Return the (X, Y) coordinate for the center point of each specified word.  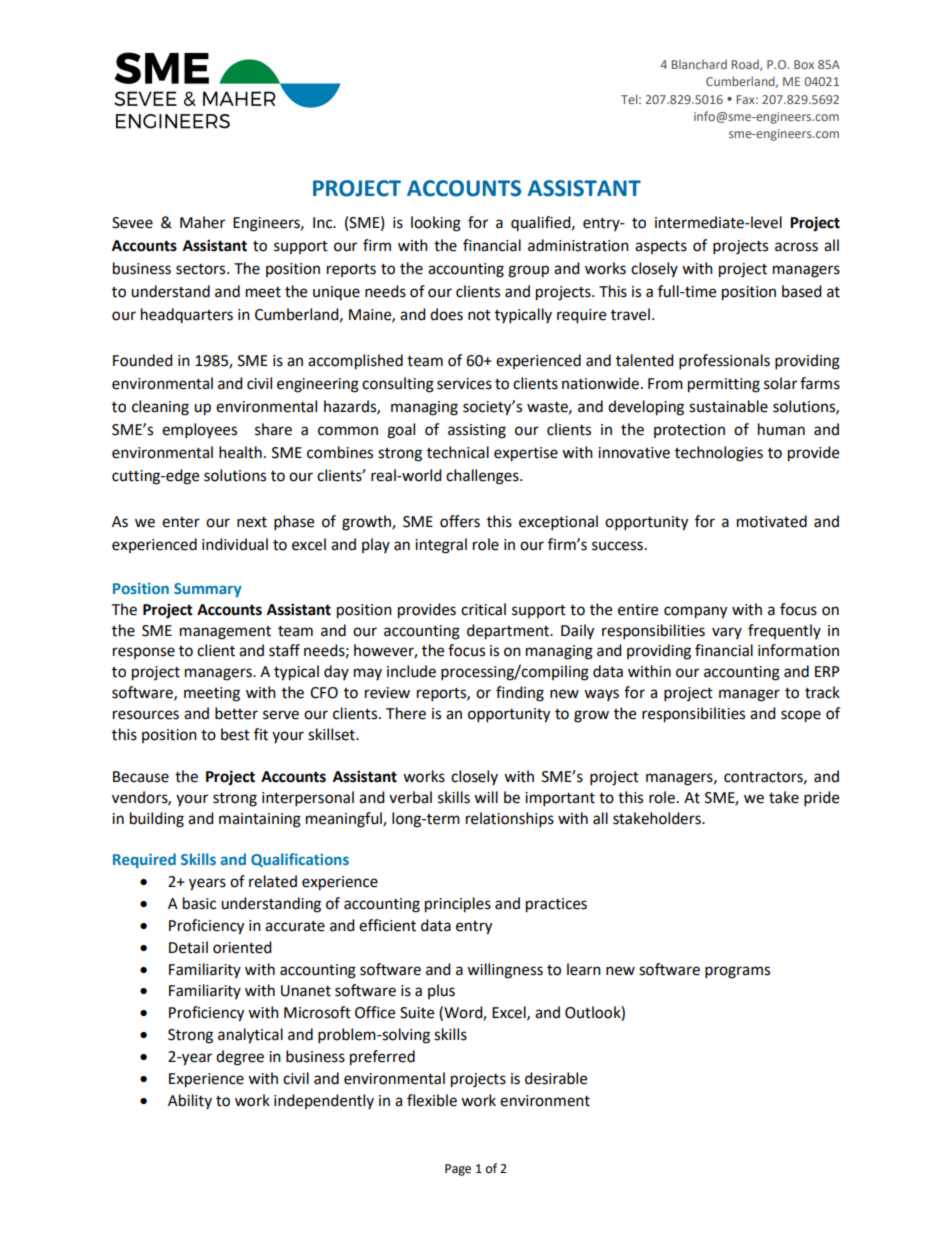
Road (746, 65)
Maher (202, 222)
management (225, 633)
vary (727, 633)
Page (458, 1170)
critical (483, 609)
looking (436, 224)
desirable (556, 1078)
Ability (190, 1101)
